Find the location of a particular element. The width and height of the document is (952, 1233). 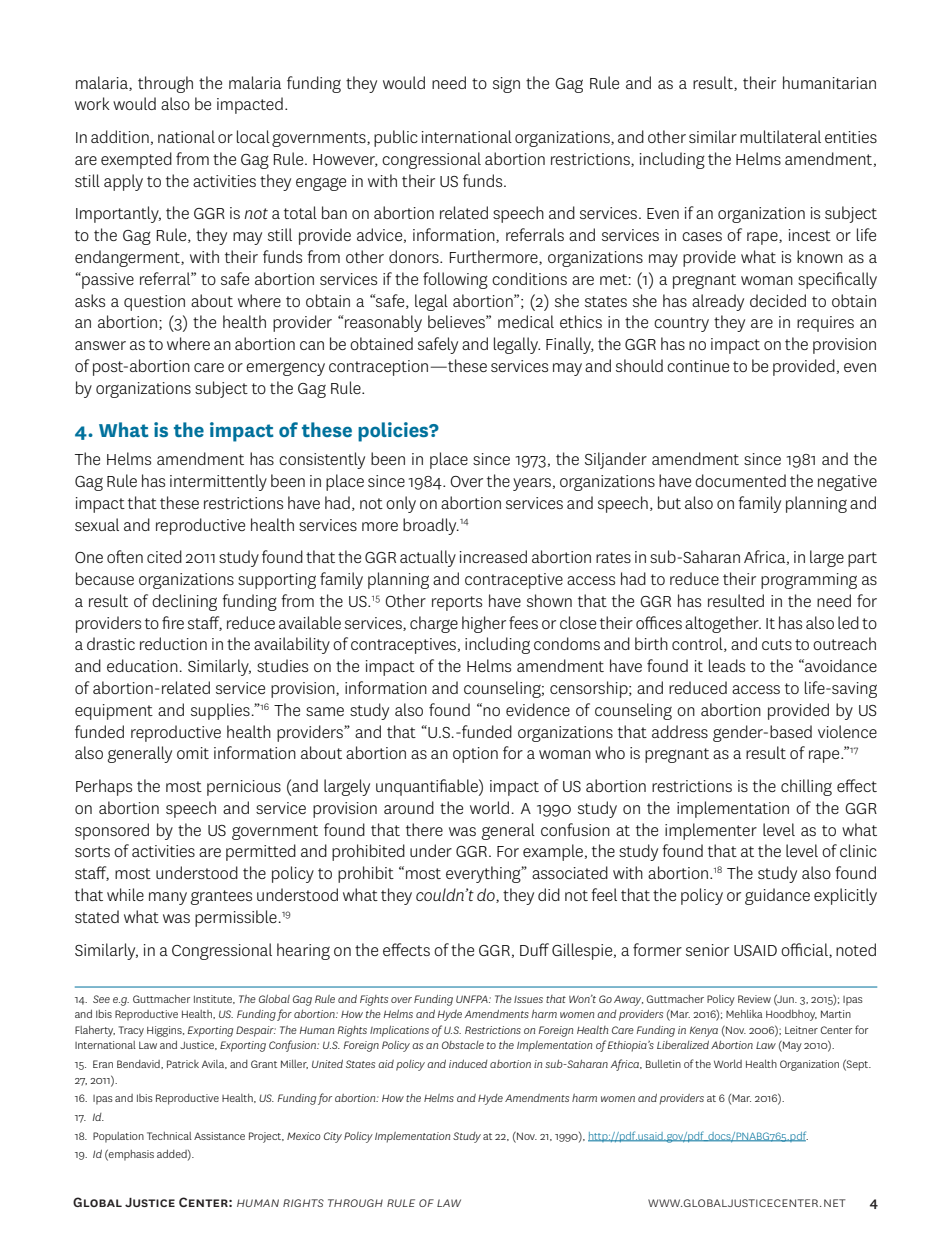

documented is located at coordinates (740, 480).
